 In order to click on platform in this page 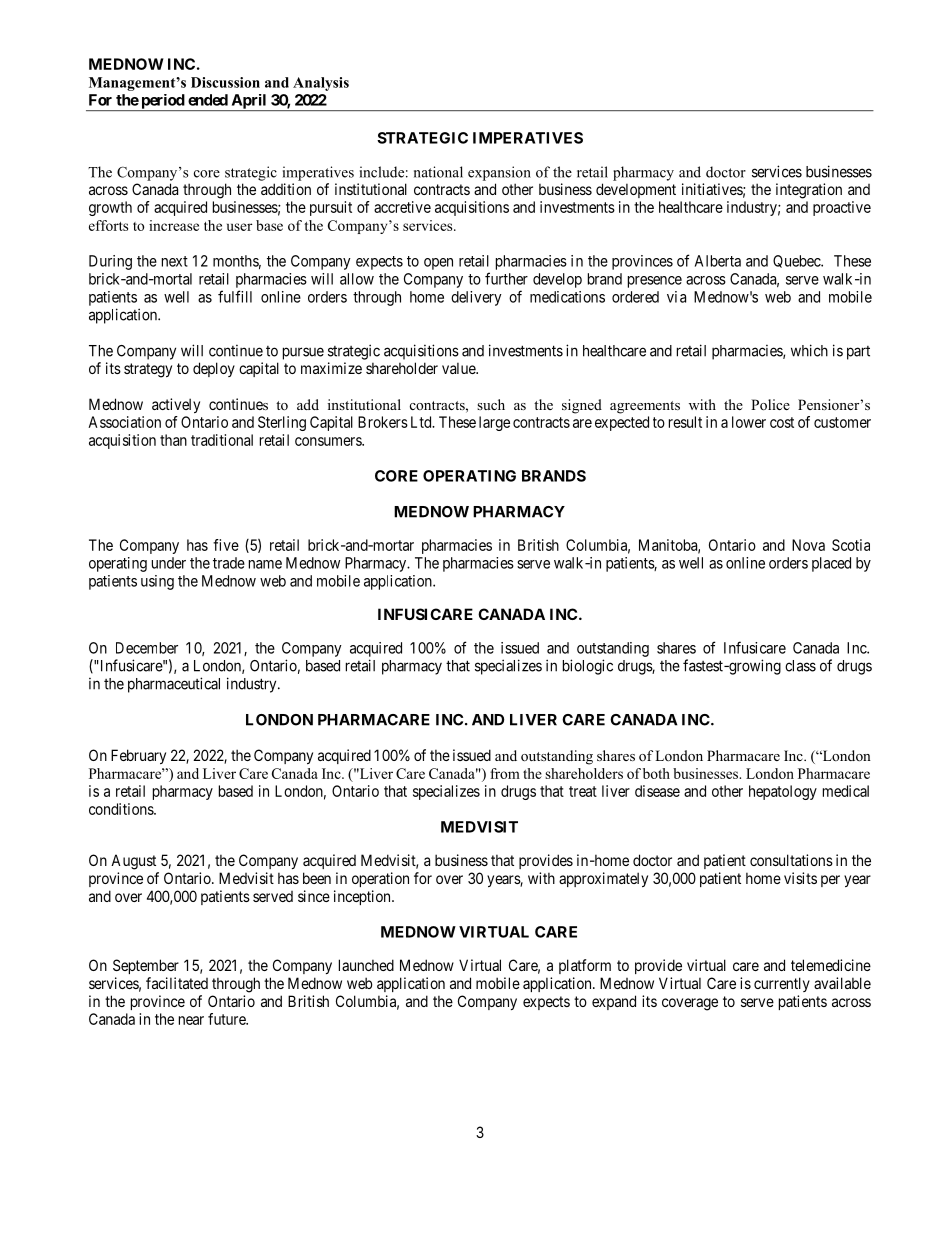, I will do `click(585, 966)`.
